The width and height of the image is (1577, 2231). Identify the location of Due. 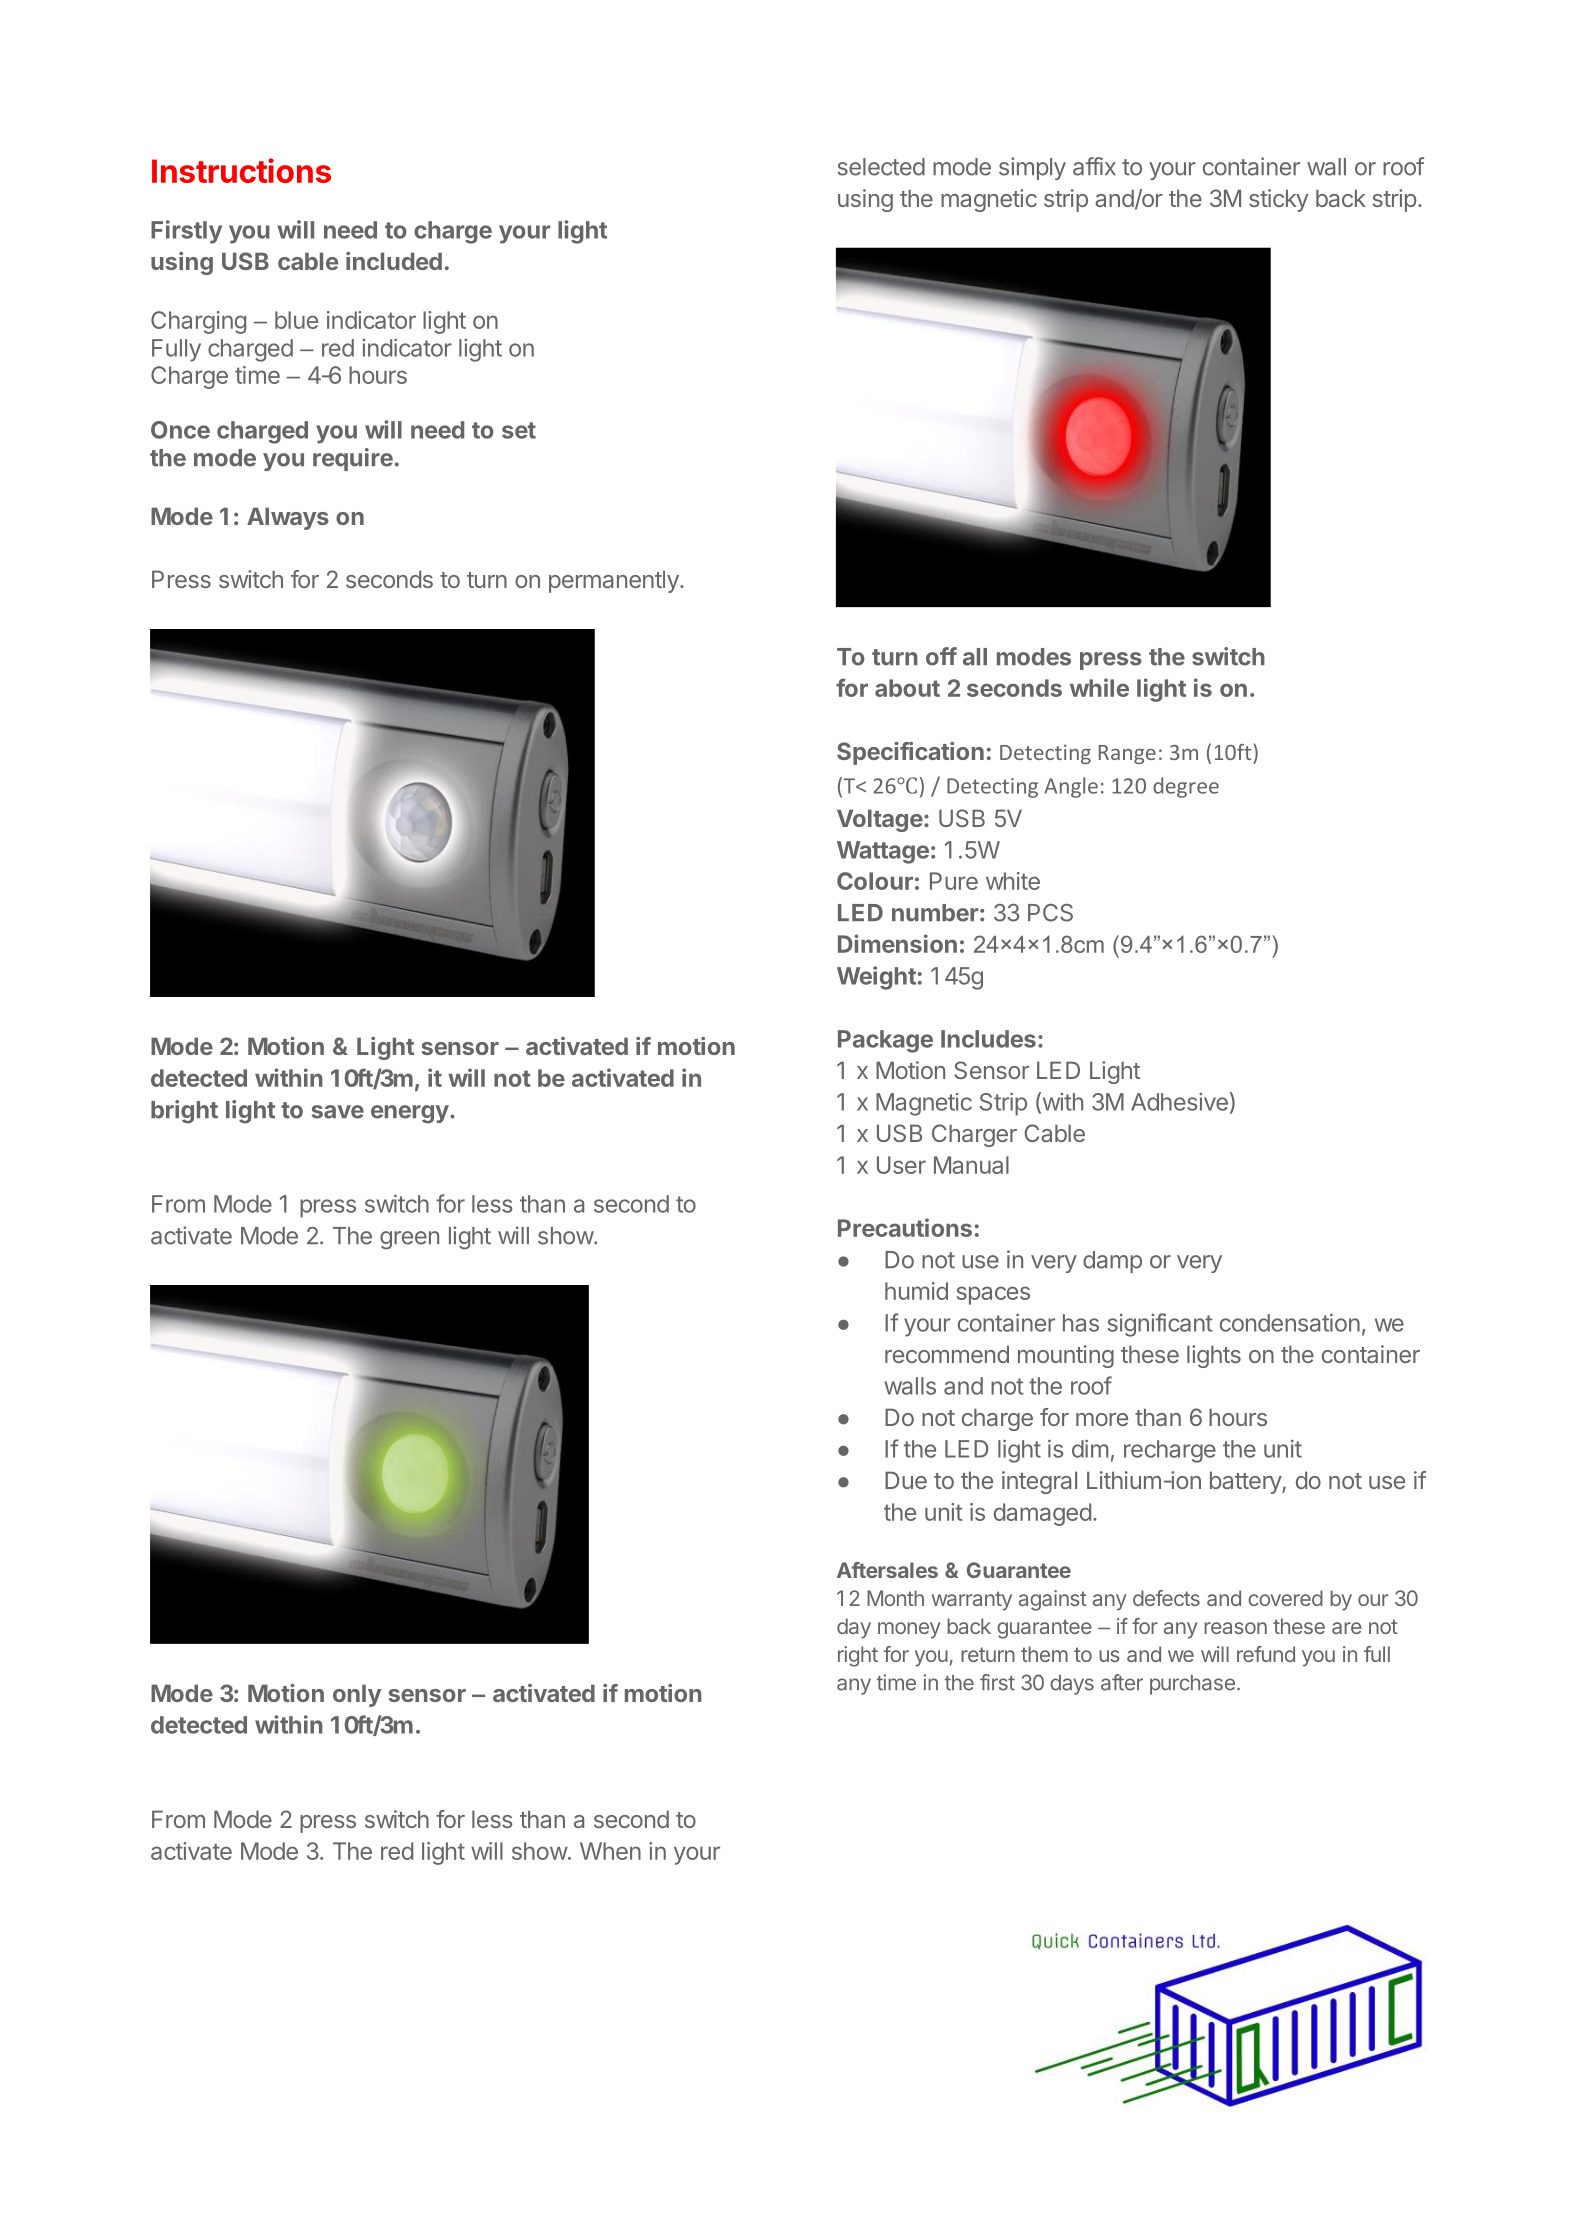
(906, 1480).
